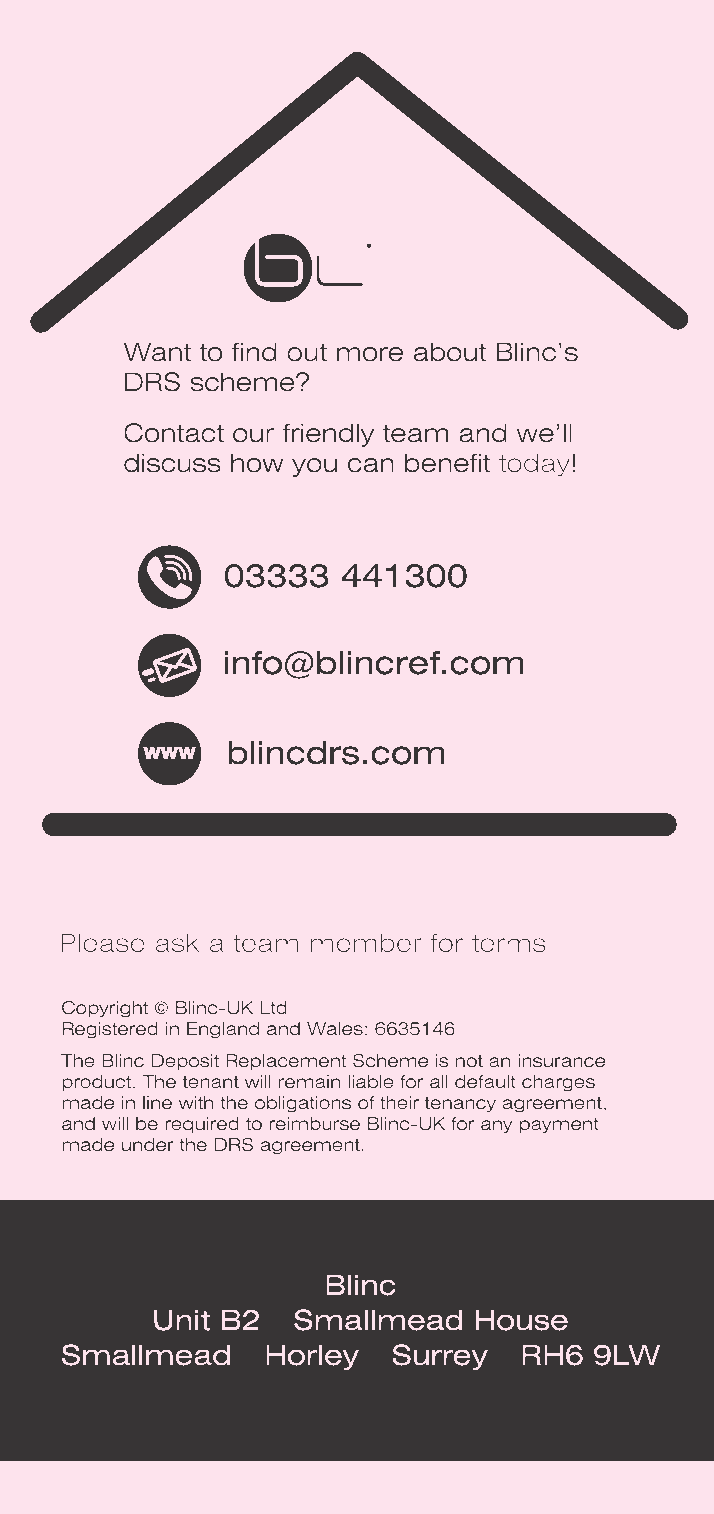 This screenshot has width=714, height=1514. I want to click on Want, so click(157, 352).
